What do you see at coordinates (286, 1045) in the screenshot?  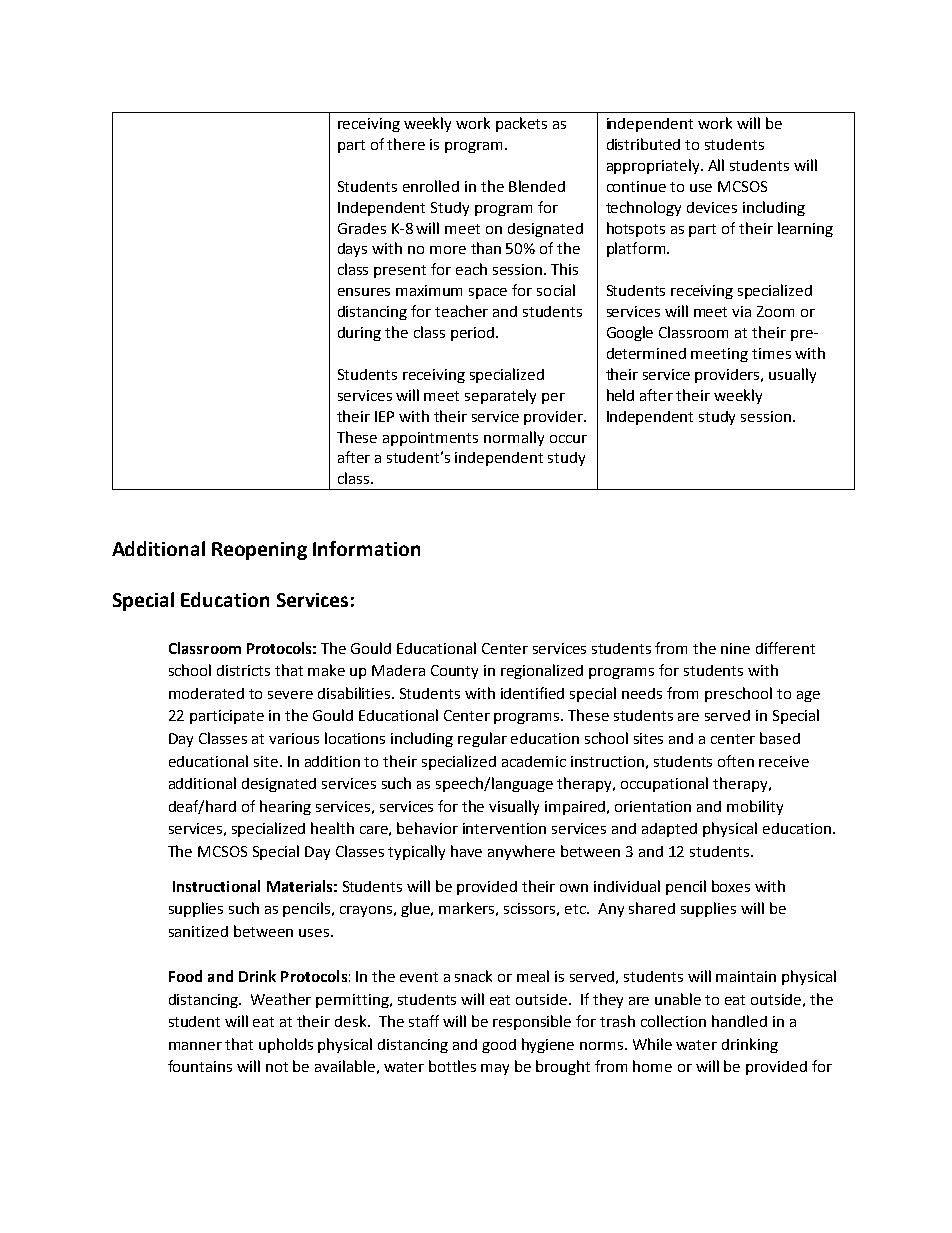 I see `upholds` at bounding box center [286, 1045].
